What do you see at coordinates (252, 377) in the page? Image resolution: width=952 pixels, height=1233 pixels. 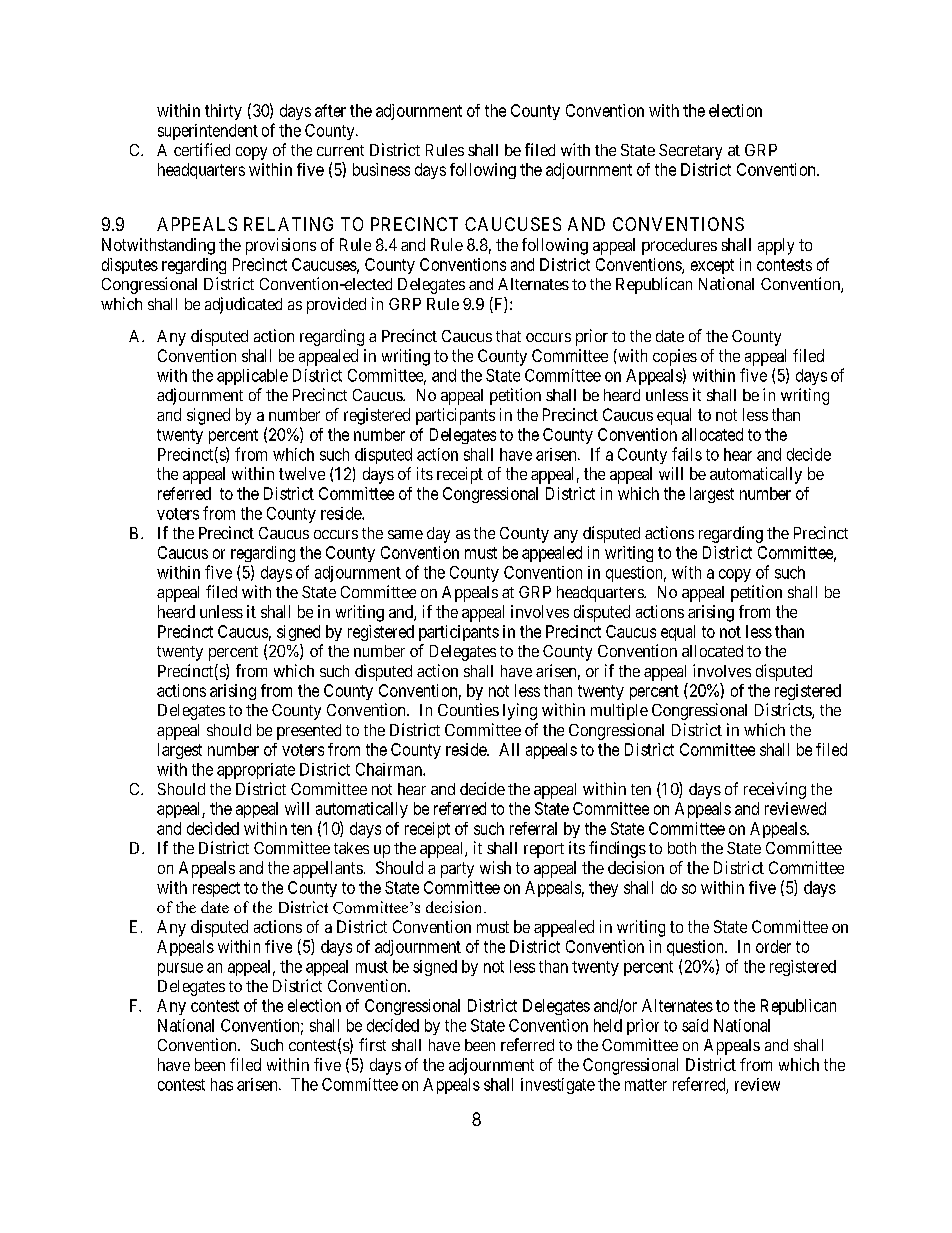 I see `applicable` at bounding box center [252, 377].
